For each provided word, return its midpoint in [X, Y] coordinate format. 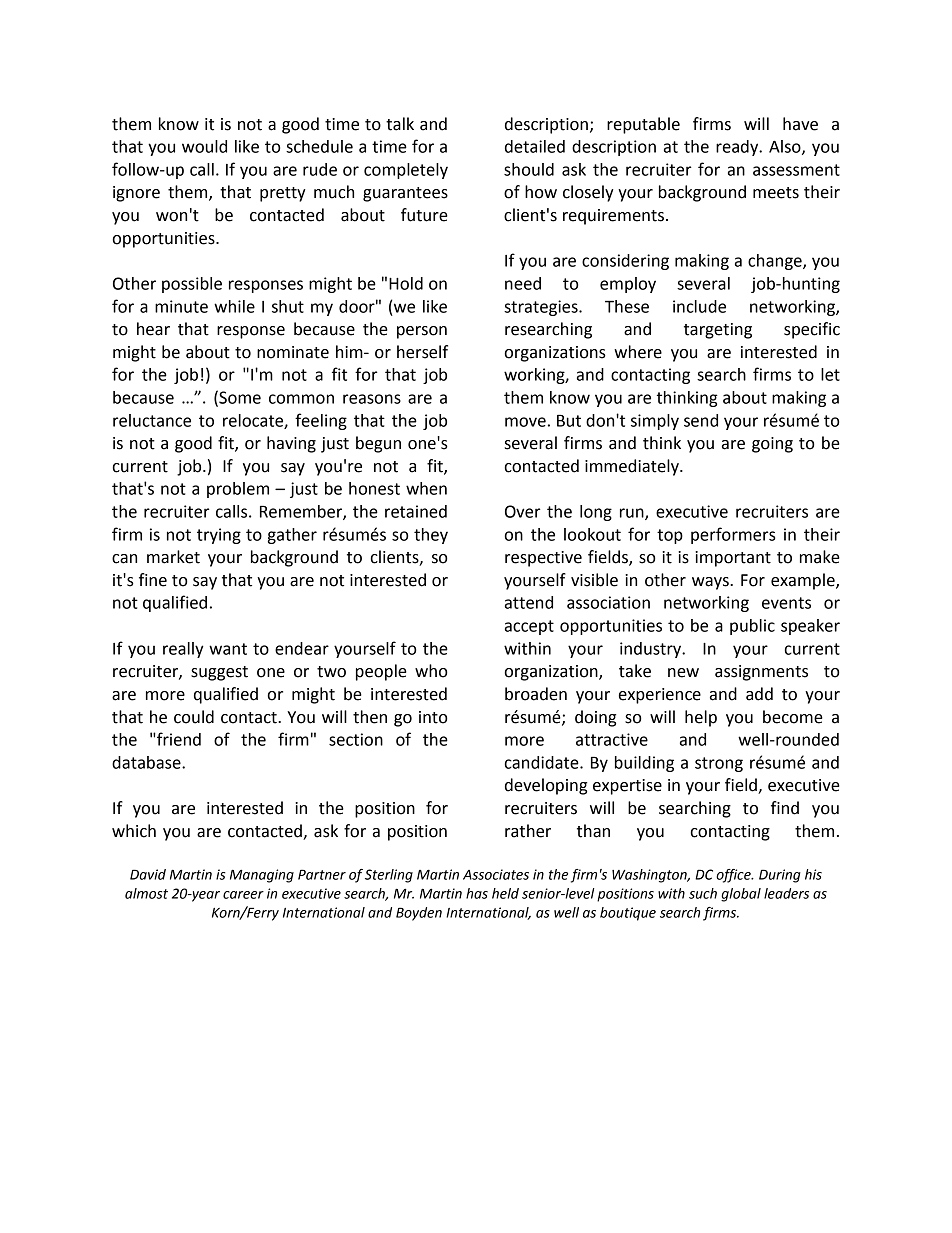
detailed [535, 146]
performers [733, 535]
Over [523, 511]
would [204, 146]
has [477, 893]
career [243, 895]
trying [219, 536]
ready [738, 148]
